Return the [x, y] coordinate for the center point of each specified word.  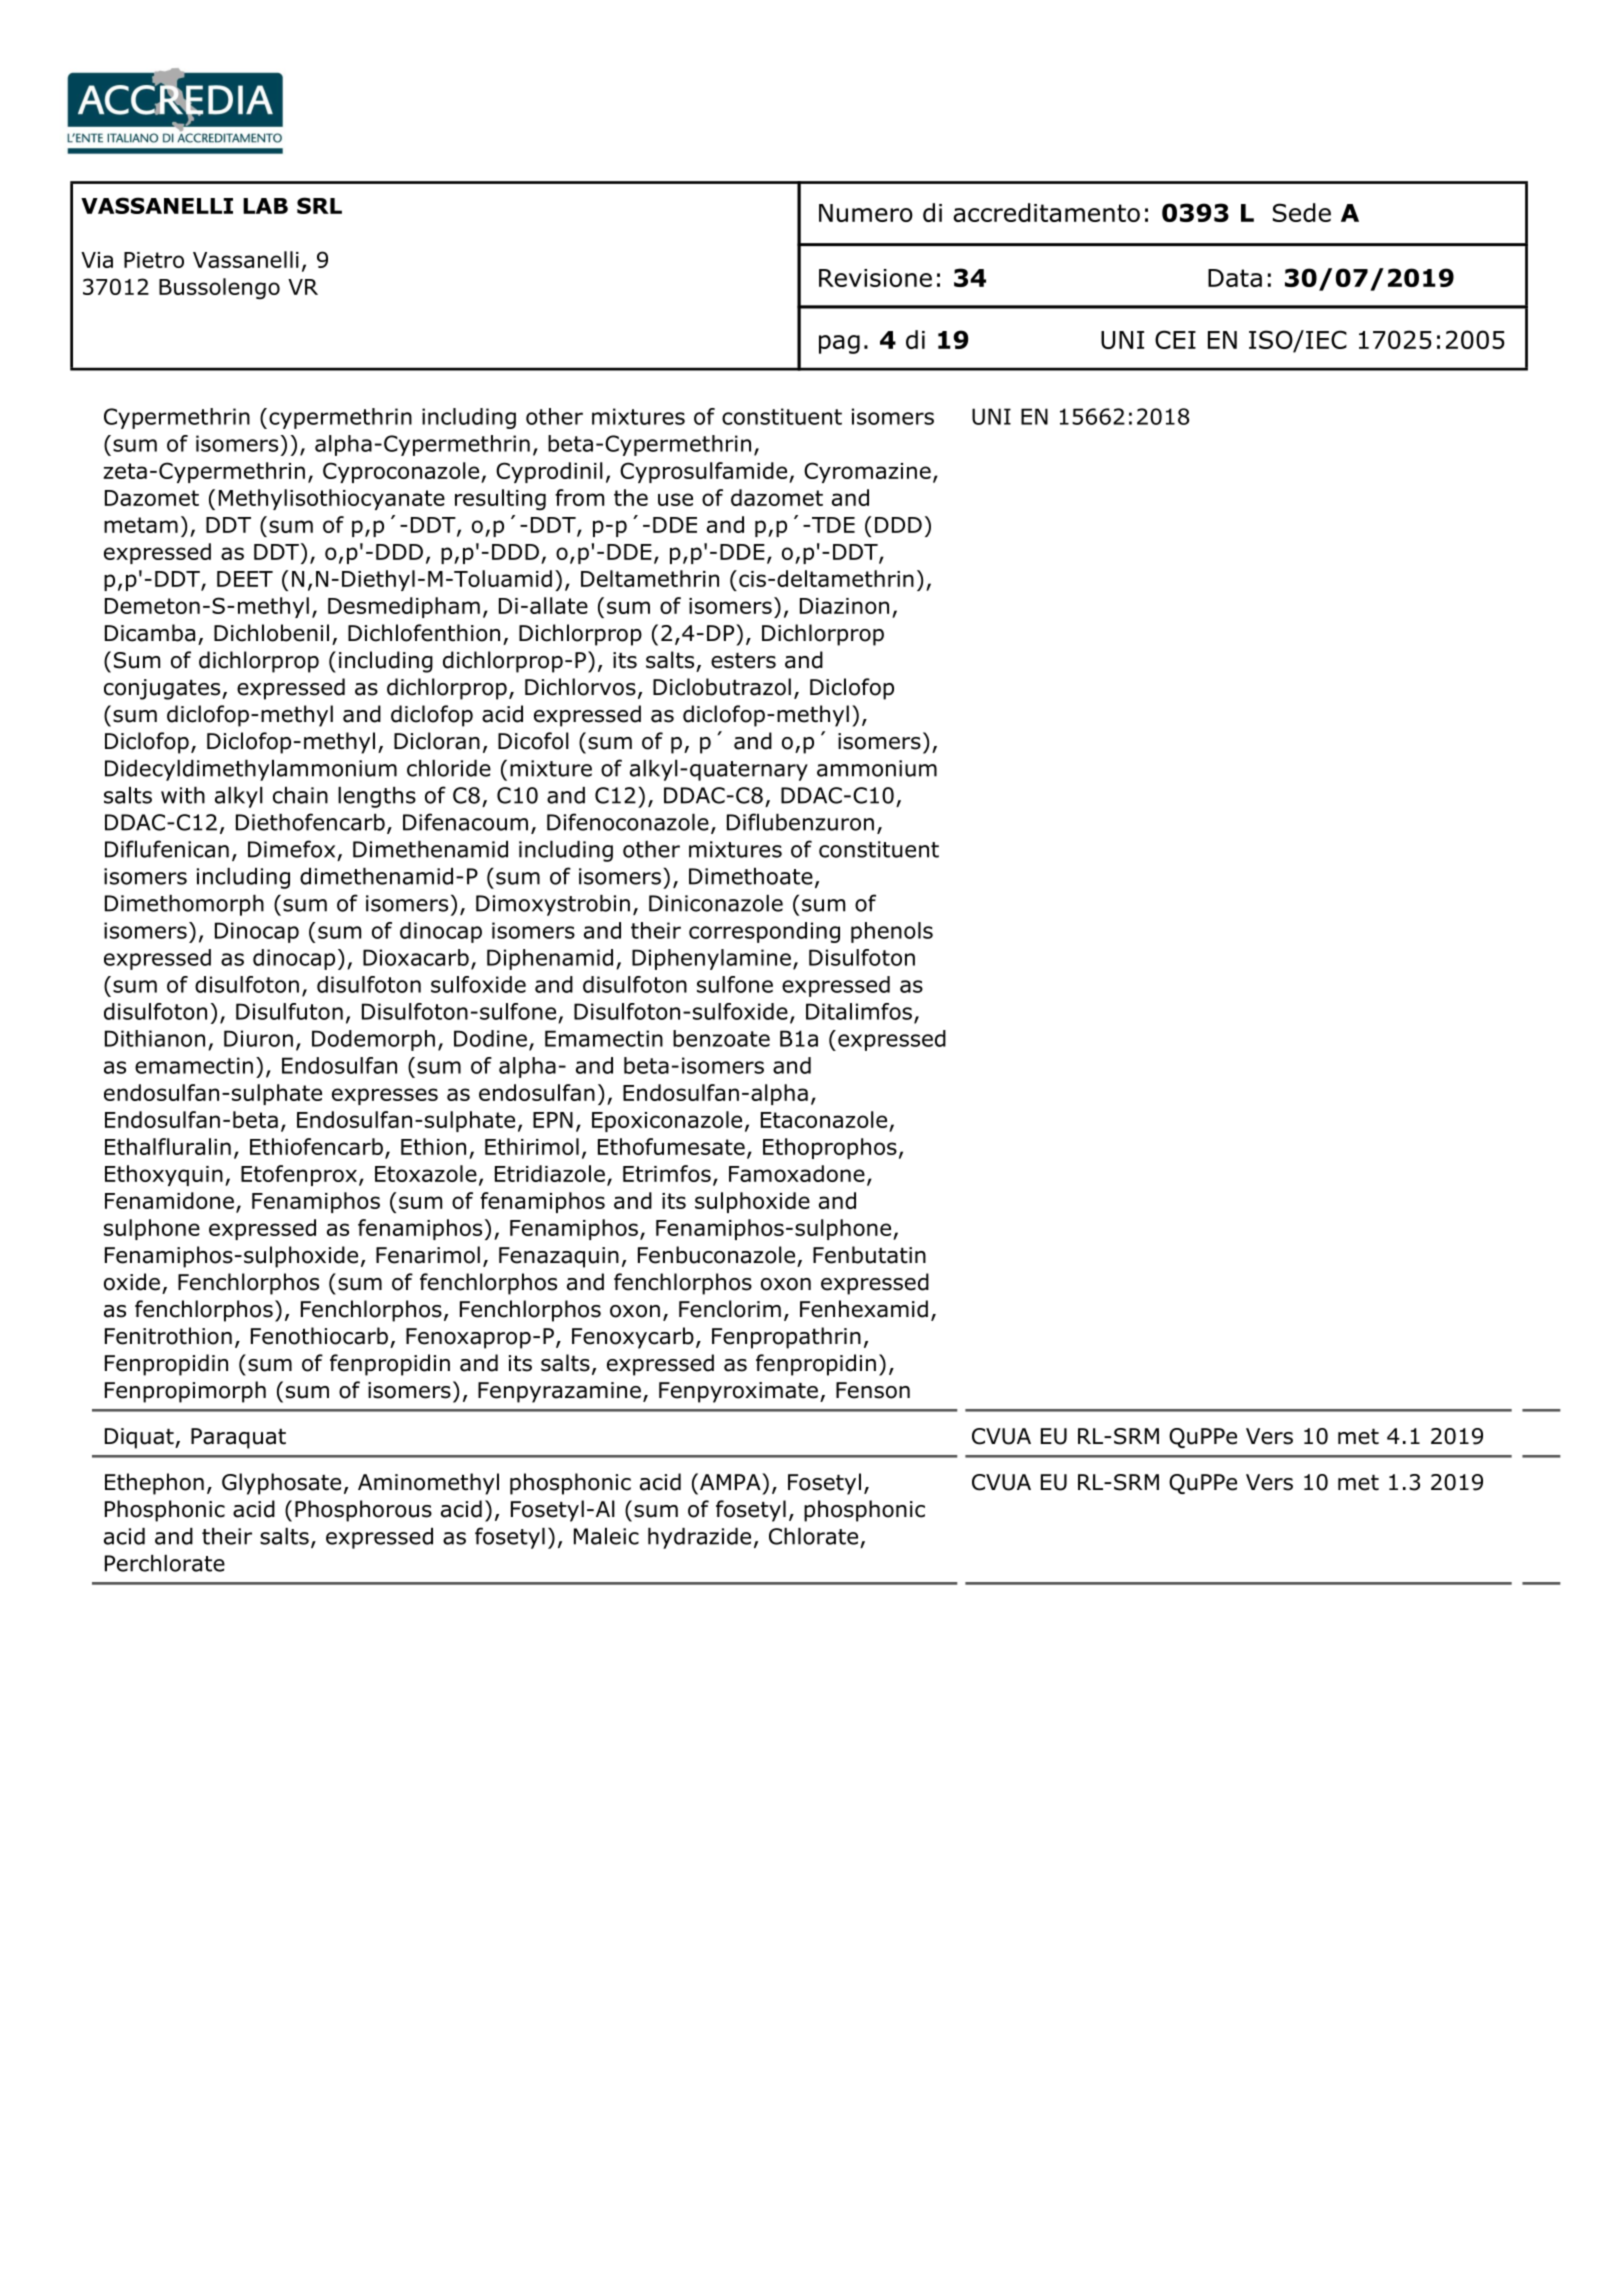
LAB [265, 206]
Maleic [606, 1536]
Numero [866, 213]
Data [1235, 278]
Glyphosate [281, 1484]
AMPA [731, 1481]
